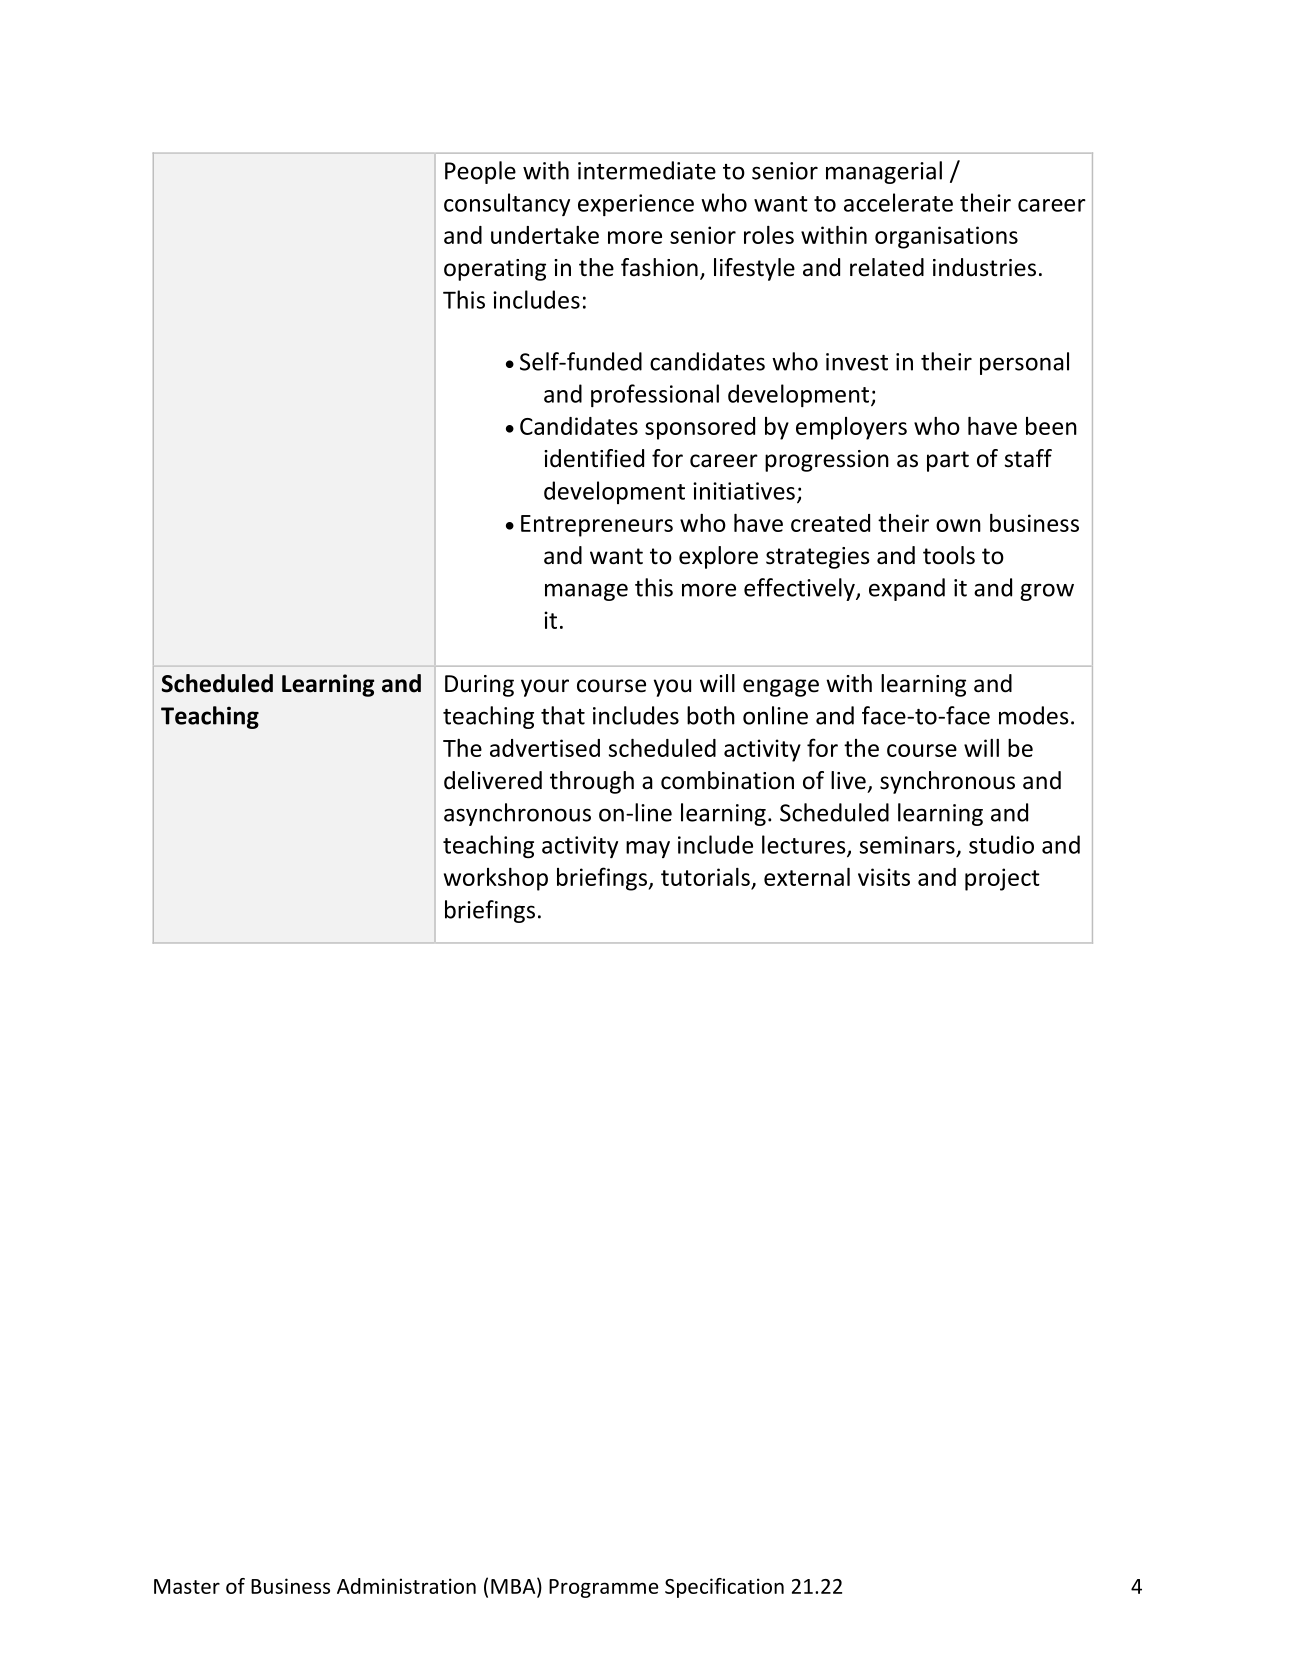 This screenshot has height=1676, width=1295. What do you see at coordinates (724, 1588) in the screenshot?
I see `Specification` at bounding box center [724, 1588].
